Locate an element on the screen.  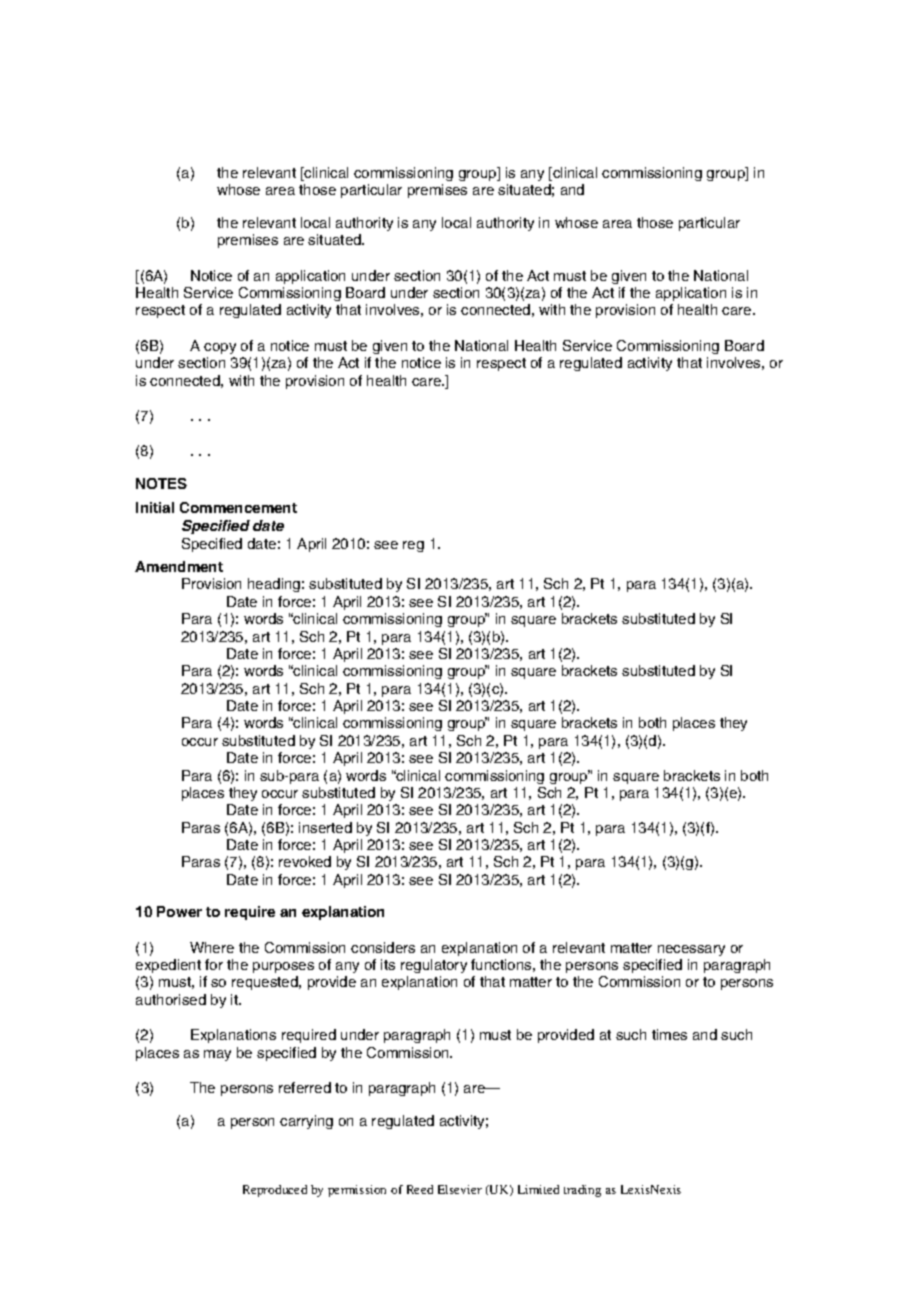
inserted is located at coordinates (325, 827).
